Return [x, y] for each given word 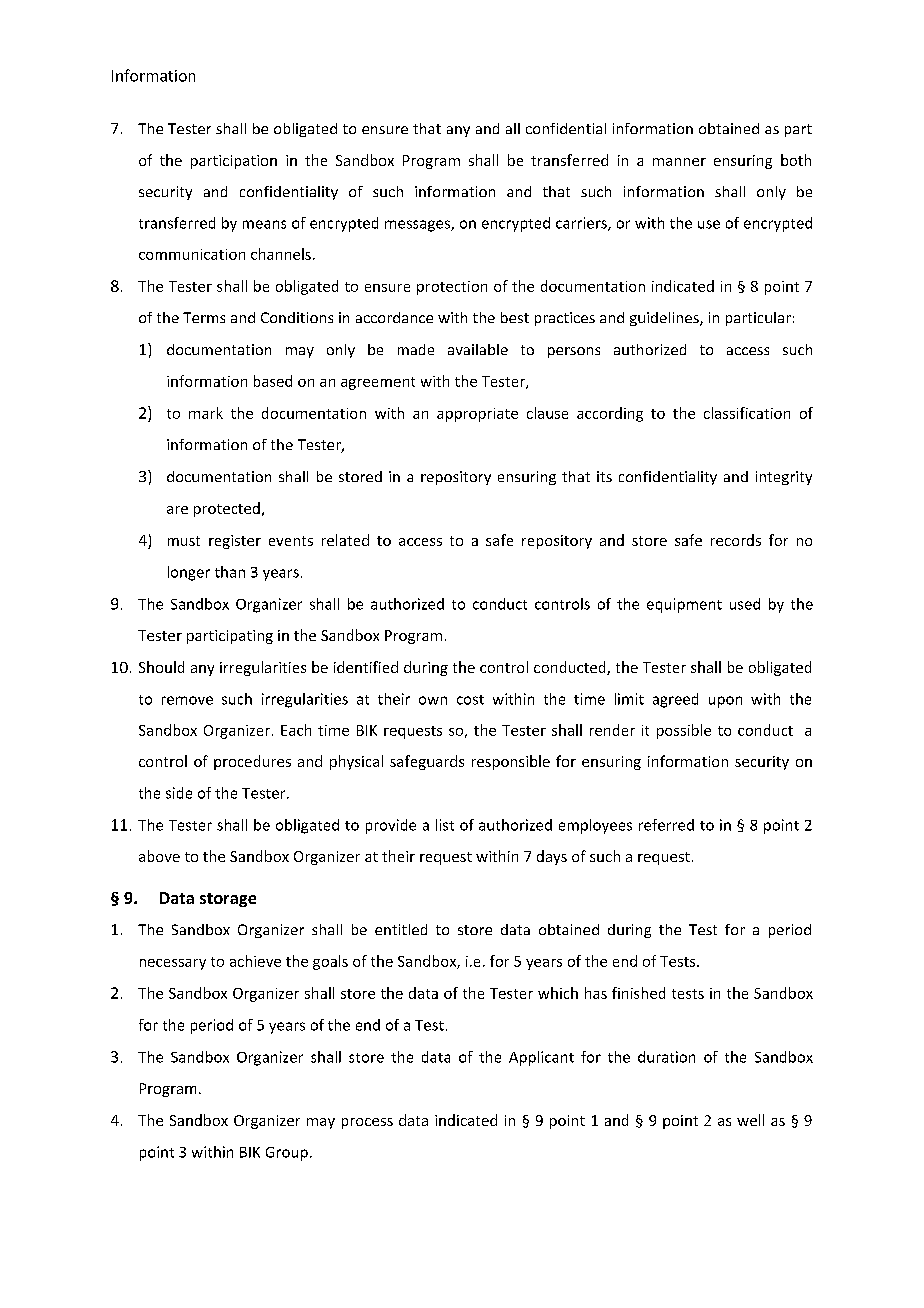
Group [287, 1154]
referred [666, 825]
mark [206, 413]
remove [187, 700]
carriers [582, 224]
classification [747, 413]
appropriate [477, 415]
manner [679, 162]
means [264, 224]
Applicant [541, 1058]
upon [725, 702]
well [750, 1120]
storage [228, 900]
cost [470, 700]
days [552, 857]
